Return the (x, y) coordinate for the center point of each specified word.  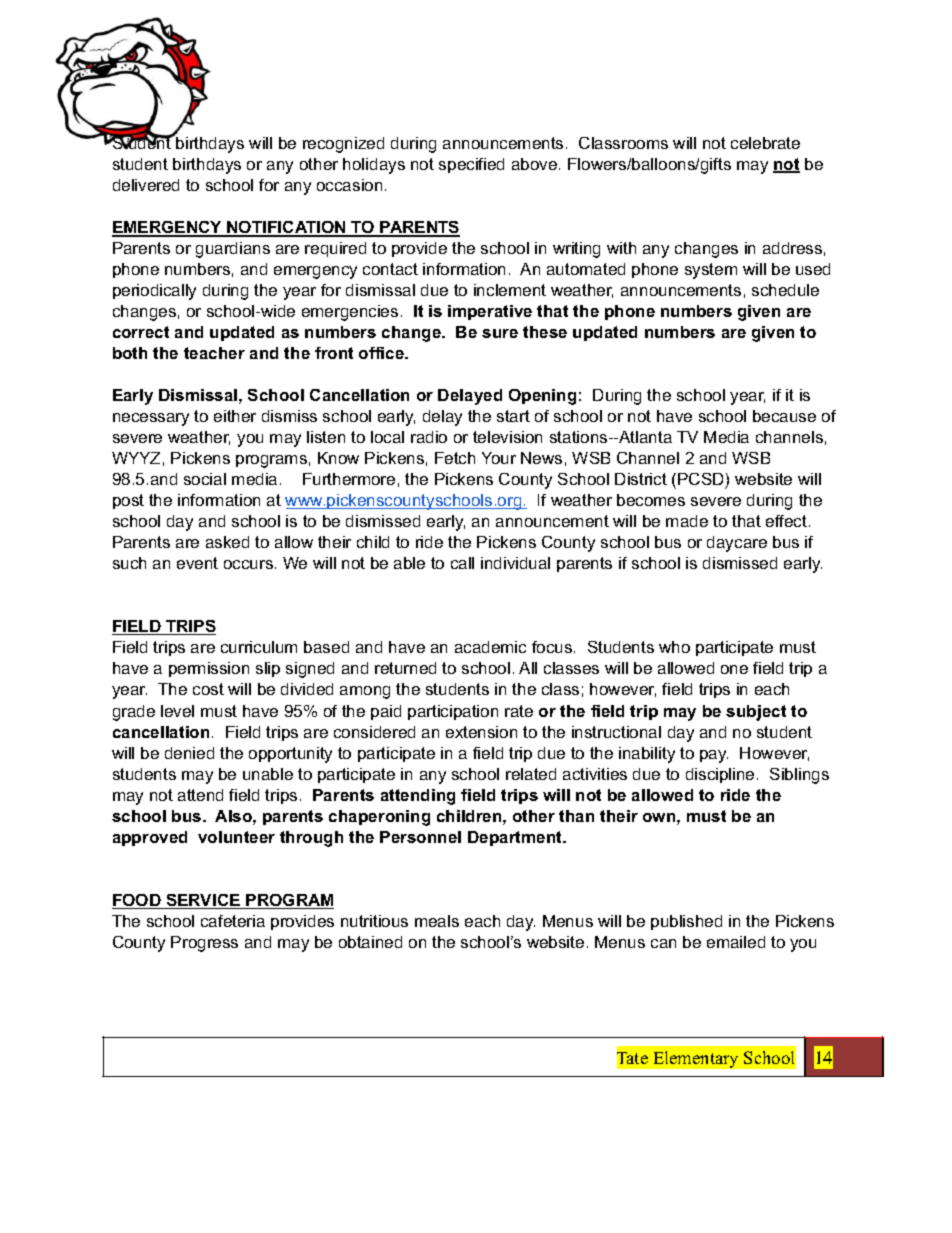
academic (490, 647)
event (197, 563)
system (711, 271)
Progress (204, 944)
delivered (146, 185)
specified (471, 165)
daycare (737, 544)
